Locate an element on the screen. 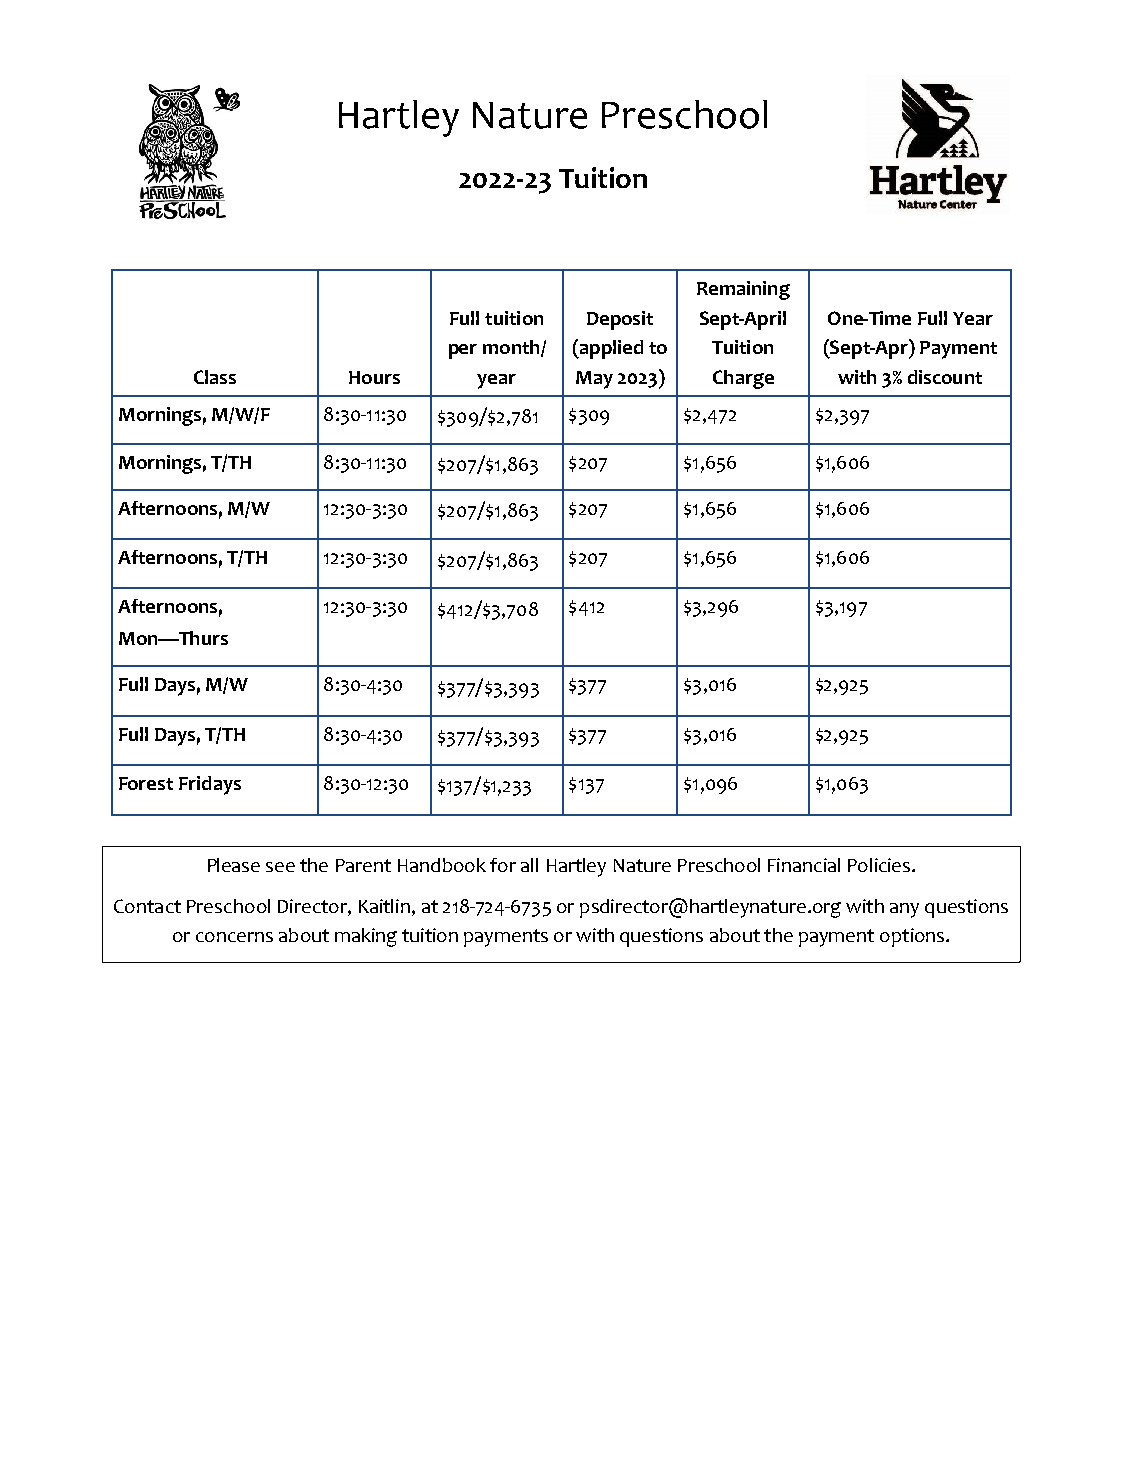 This screenshot has width=1142, height=1477. all is located at coordinates (529, 865).
